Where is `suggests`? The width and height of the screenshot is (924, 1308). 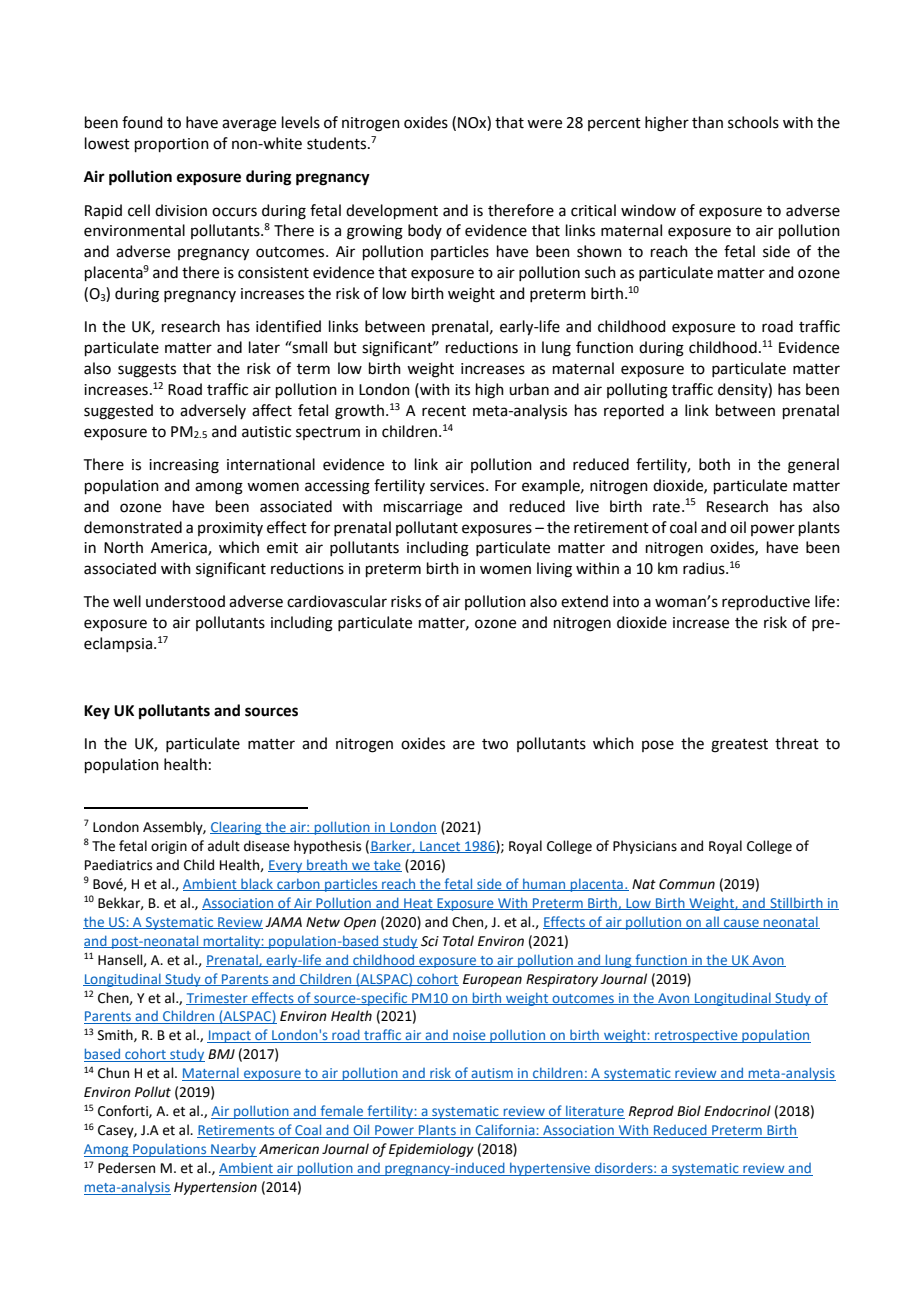 suggests is located at coordinates (147, 371).
